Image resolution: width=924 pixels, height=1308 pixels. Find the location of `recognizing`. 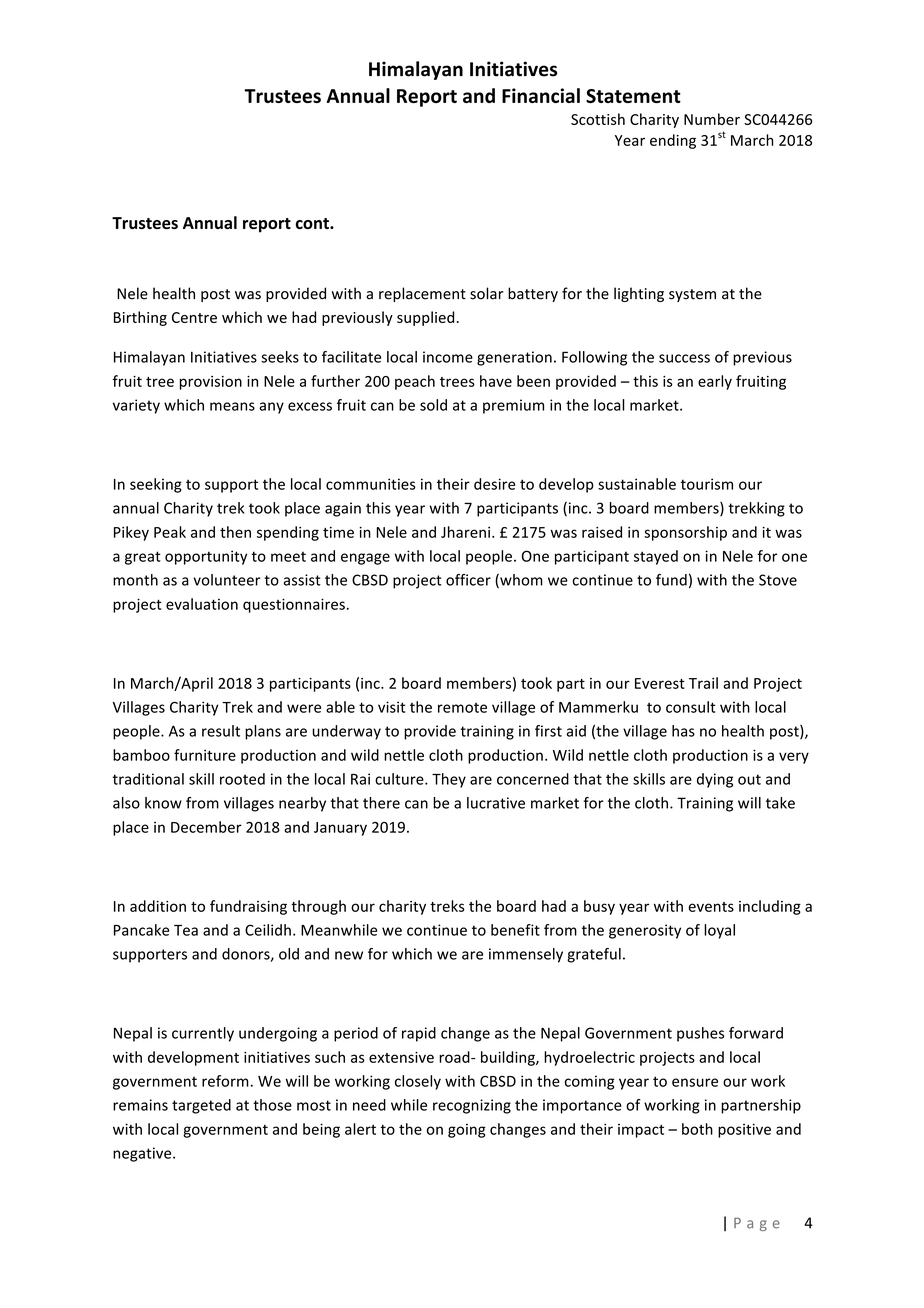

recognizing is located at coordinates (472, 1106).
